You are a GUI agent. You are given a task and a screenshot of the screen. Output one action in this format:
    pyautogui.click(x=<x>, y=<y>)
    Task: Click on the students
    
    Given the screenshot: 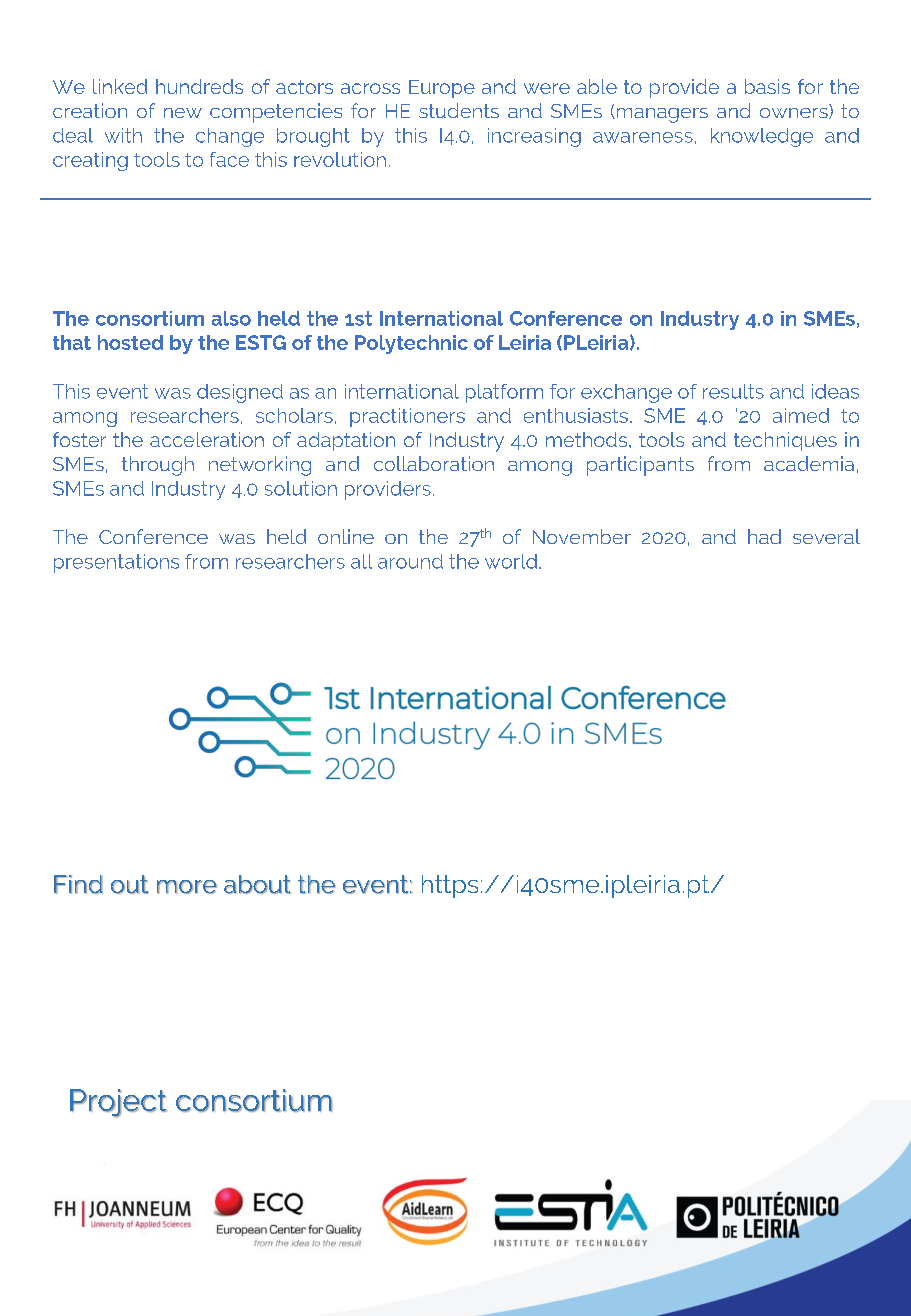 What is the action you would take?
    pyautogui.click(x=459, y=110)
